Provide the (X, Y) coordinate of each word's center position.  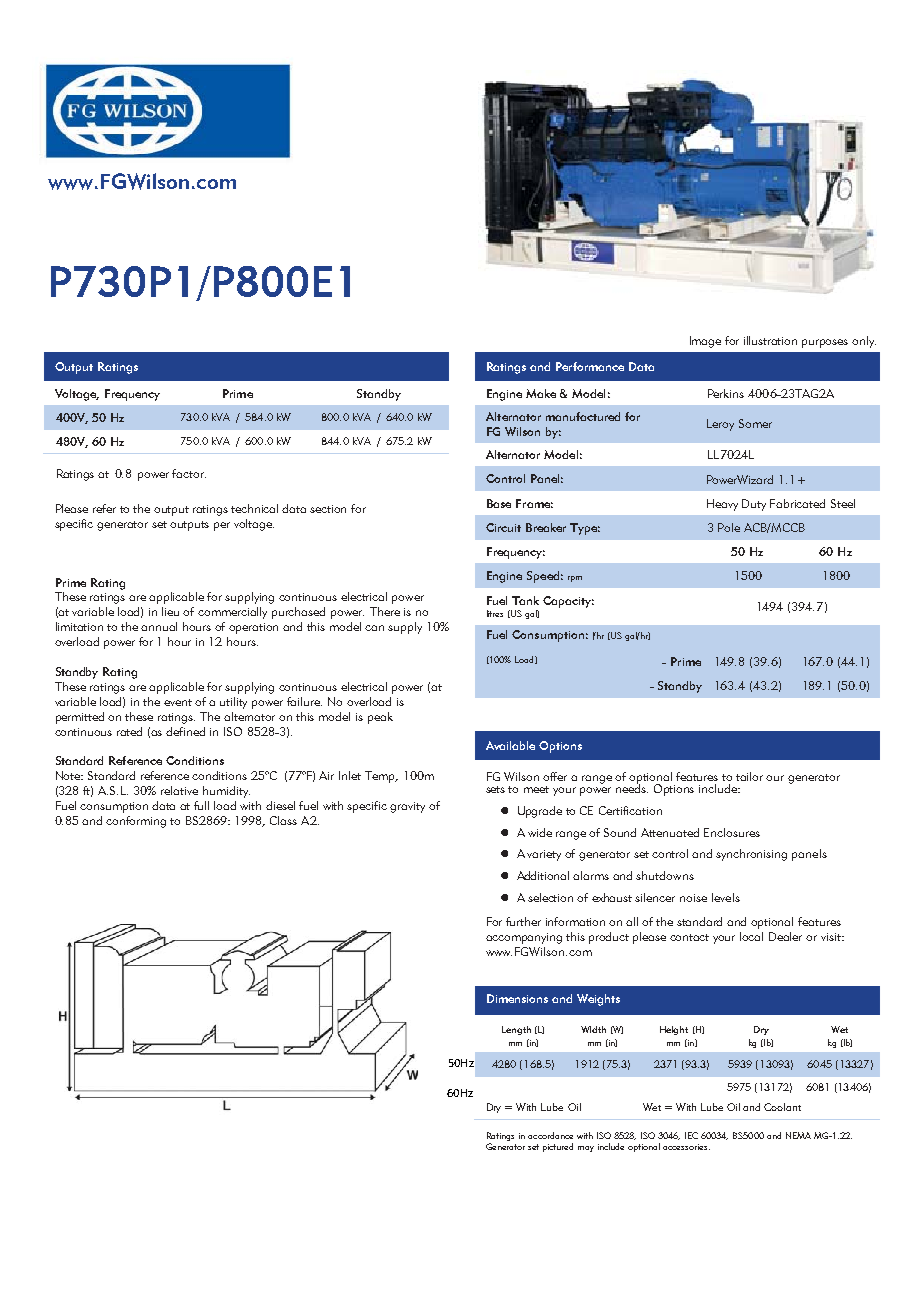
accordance (550, 1135)
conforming (136, 822)
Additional (543, 875)
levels (726, 897)
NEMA (798, 1135)
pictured (558, 1147)
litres (495, 613)
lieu (170, 611)
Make (541, 393)
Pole (729, 527)
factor (189, 473)
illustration (770, 340)
